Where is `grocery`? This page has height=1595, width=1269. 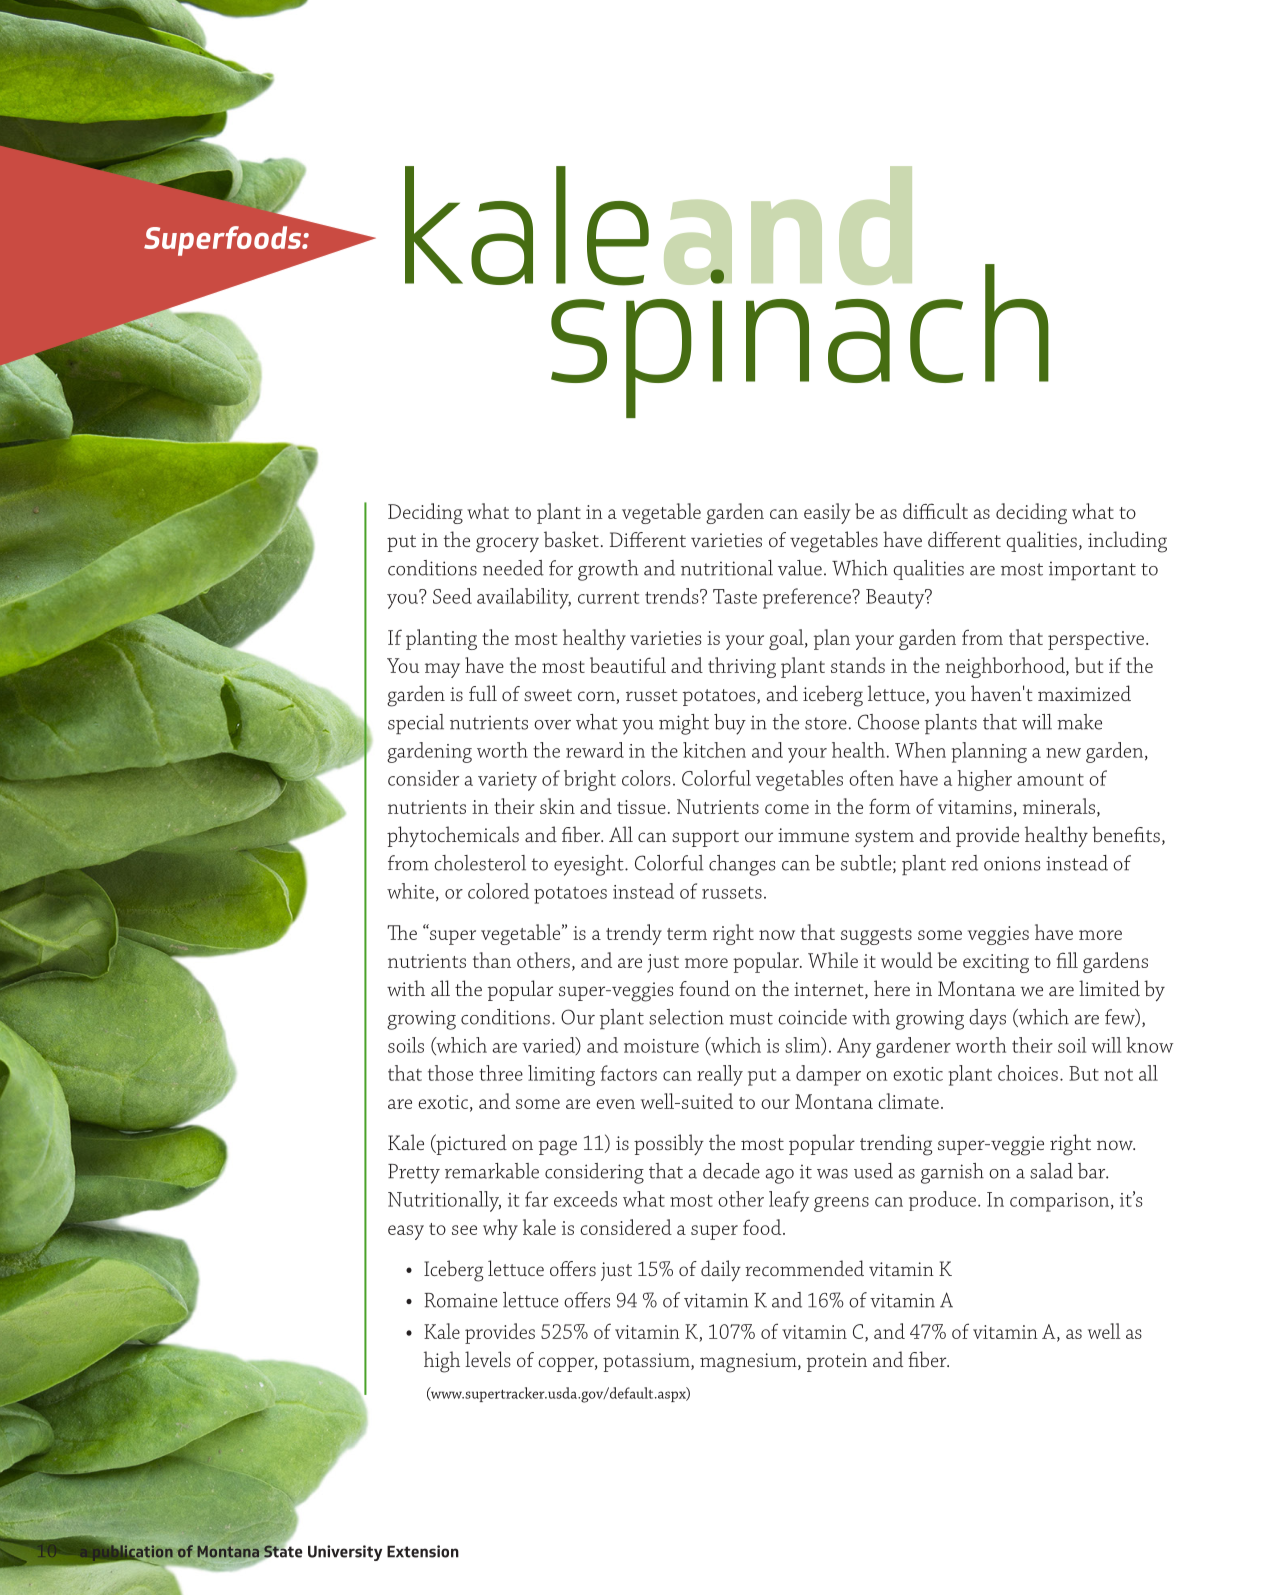 grocery is located at coordinates (507, 545).
